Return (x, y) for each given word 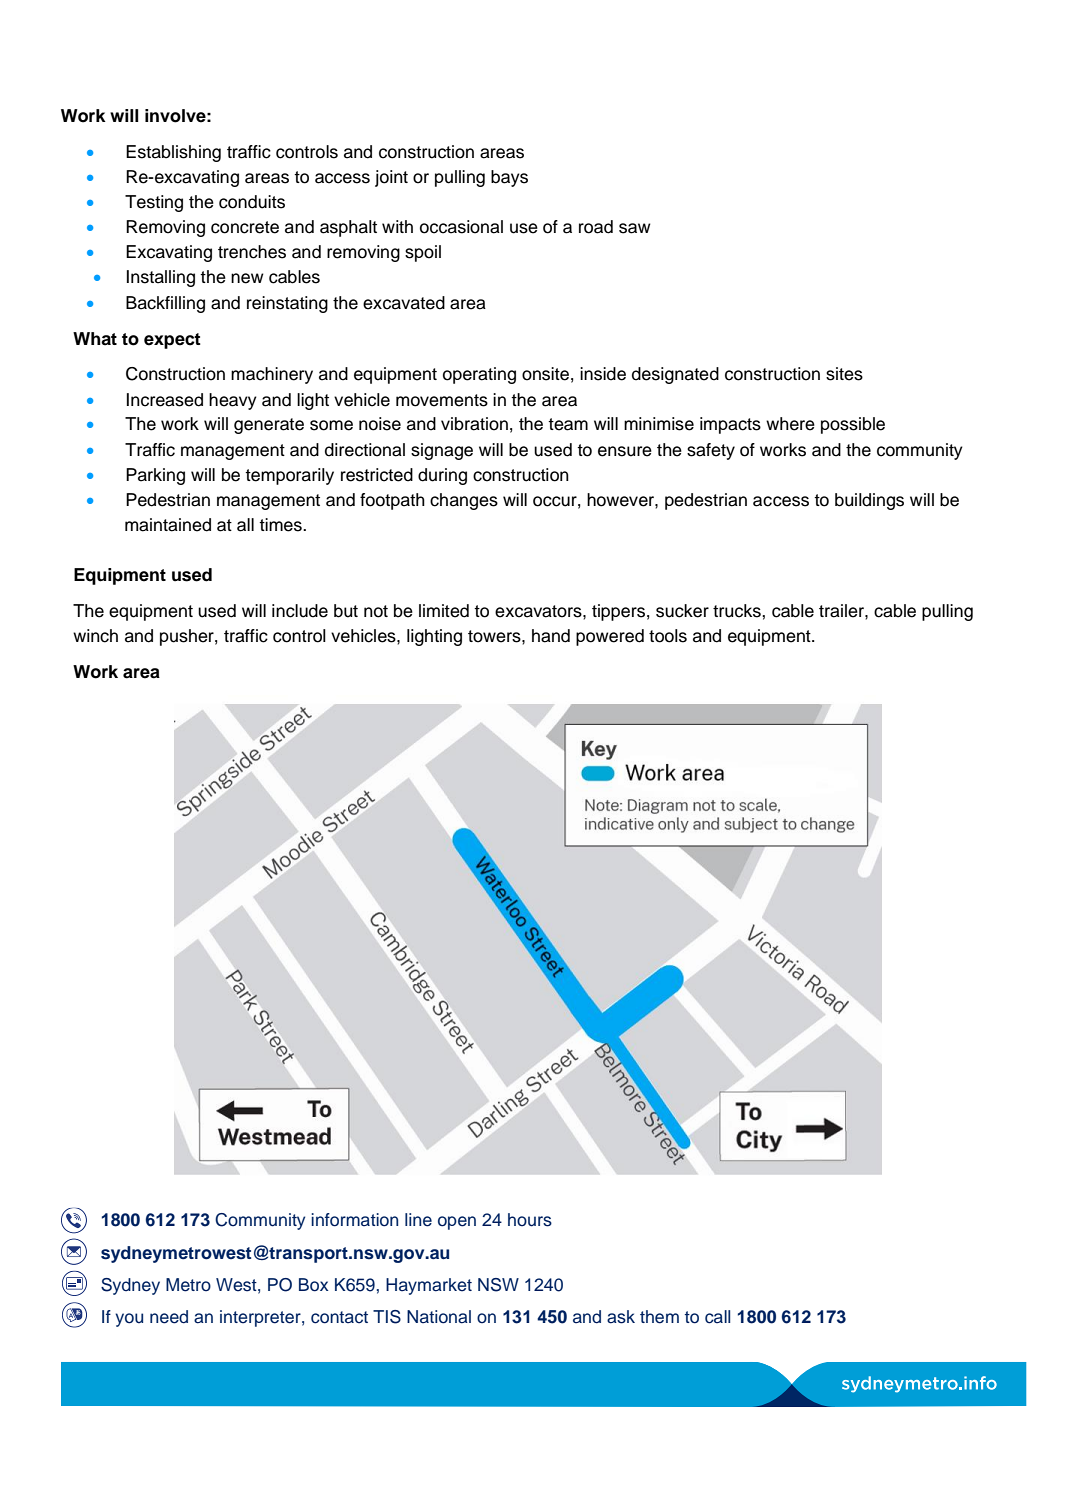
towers (495, 636)
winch (95, 636)
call (717, 1317)
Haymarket (429, 1286)
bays (509, 178)
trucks (738, 611)
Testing (154, 203)
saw (635, 228)
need (169, 1317)
